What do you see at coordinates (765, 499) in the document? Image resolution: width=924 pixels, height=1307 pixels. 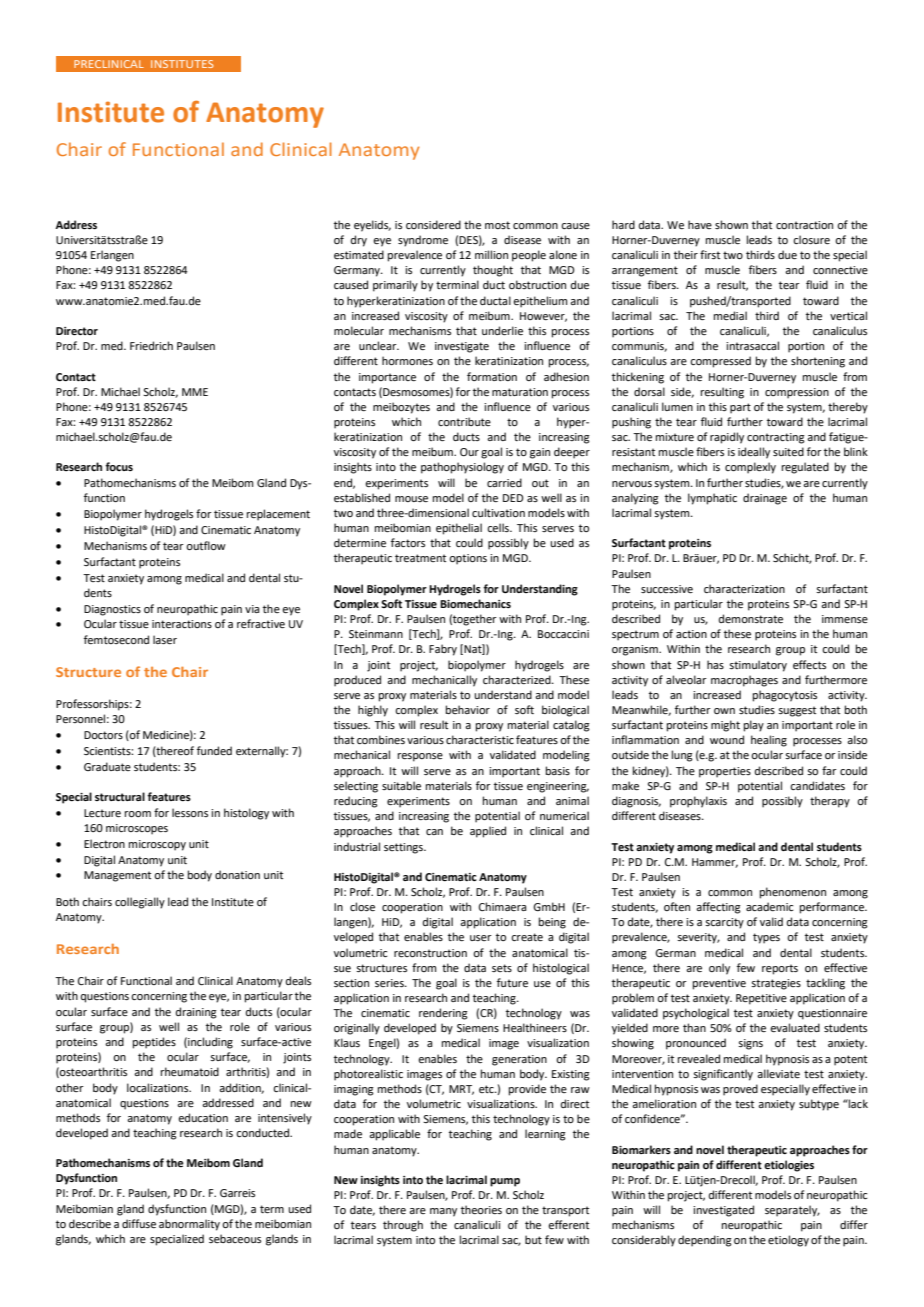 I see `drainage` at bounding box center [765, 499].
